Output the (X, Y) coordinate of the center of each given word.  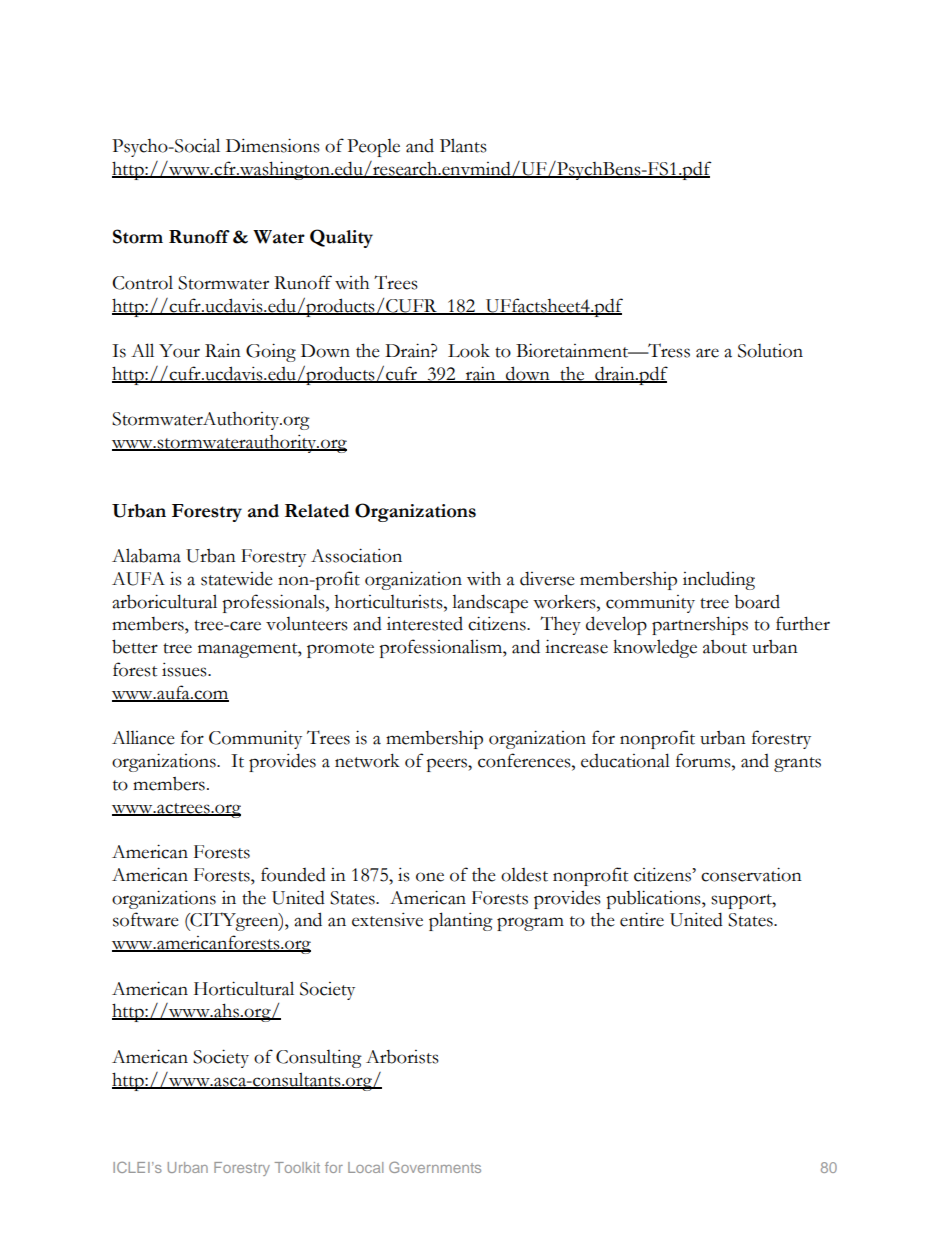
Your (179, 351)
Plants (463, 145)
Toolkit (297, 1167)
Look (469, 351)
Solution (770, 351)
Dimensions (273, 145)
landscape (490, 603)
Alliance (143, 737)
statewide (237, 578)
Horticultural (244, 988)
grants (797, 764)
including (719, 580)
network (367, 761)
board (757, 602)
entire (642, 919)
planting (461, 921)
